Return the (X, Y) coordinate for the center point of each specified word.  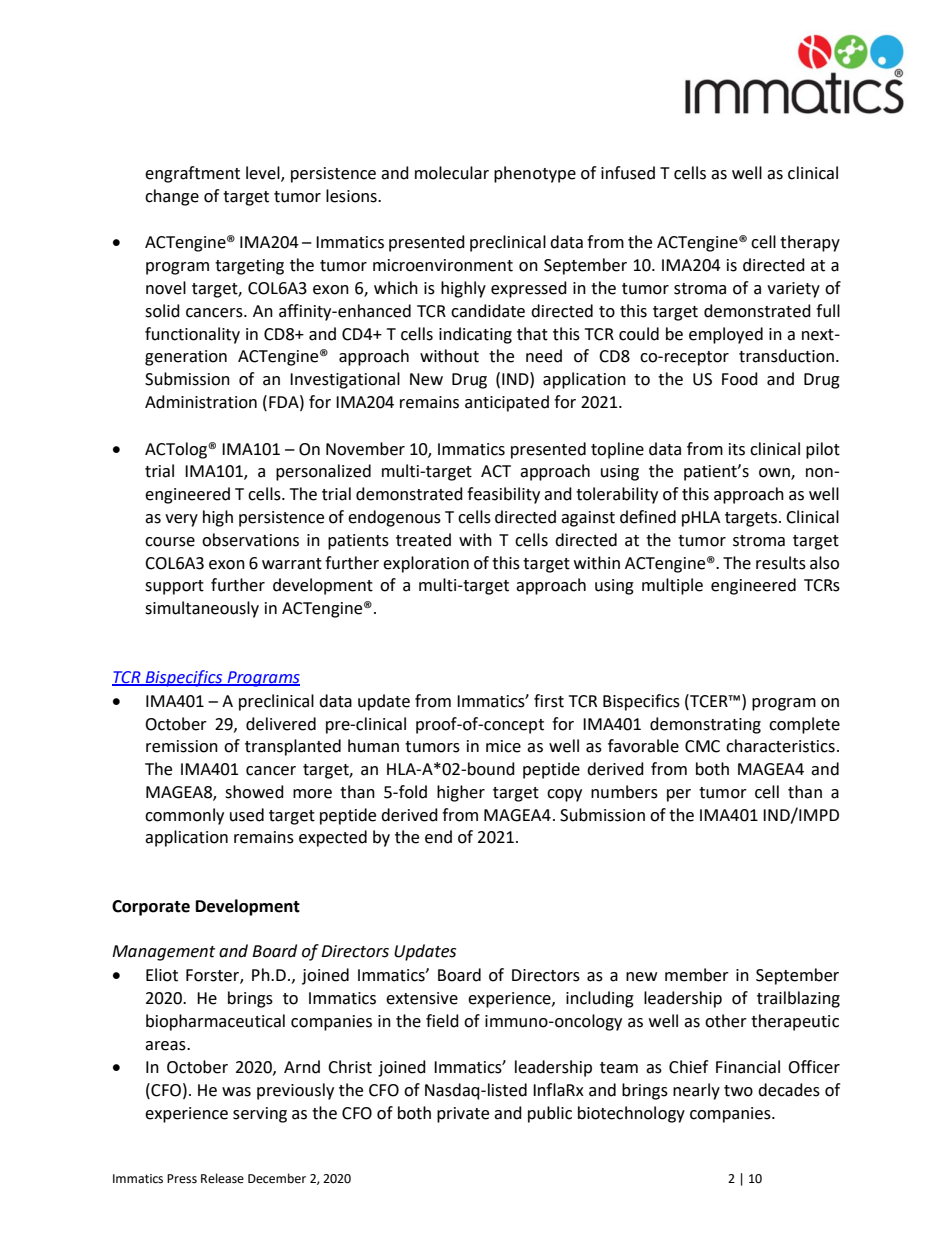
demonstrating (705, 725)
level (264, 174)
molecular (452, 173)
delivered (281, 724)
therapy (810, 243)
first (549, 701)
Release (222, 1178)
